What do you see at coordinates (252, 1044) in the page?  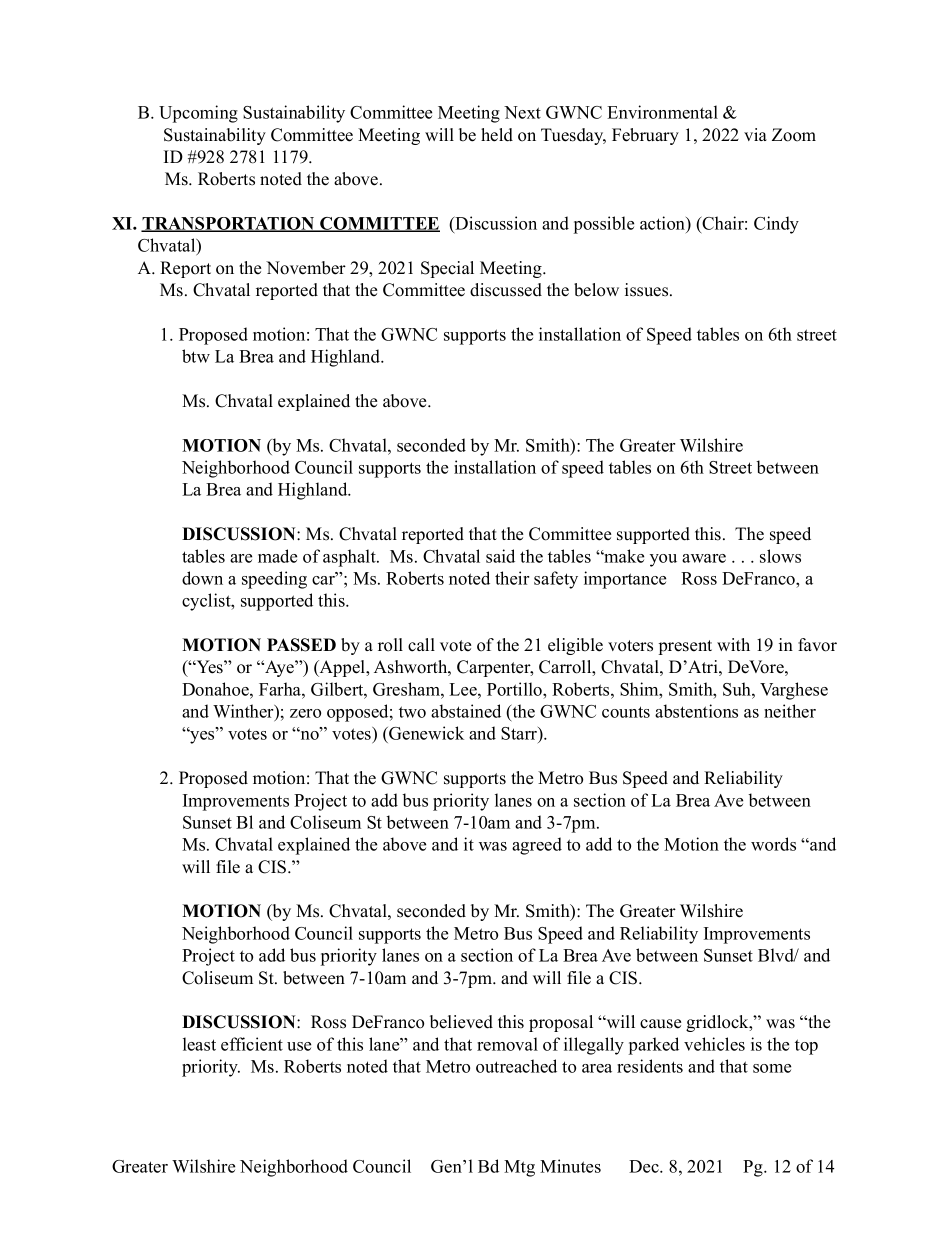 I see `efficient` at bounding box center [252, 1044].
